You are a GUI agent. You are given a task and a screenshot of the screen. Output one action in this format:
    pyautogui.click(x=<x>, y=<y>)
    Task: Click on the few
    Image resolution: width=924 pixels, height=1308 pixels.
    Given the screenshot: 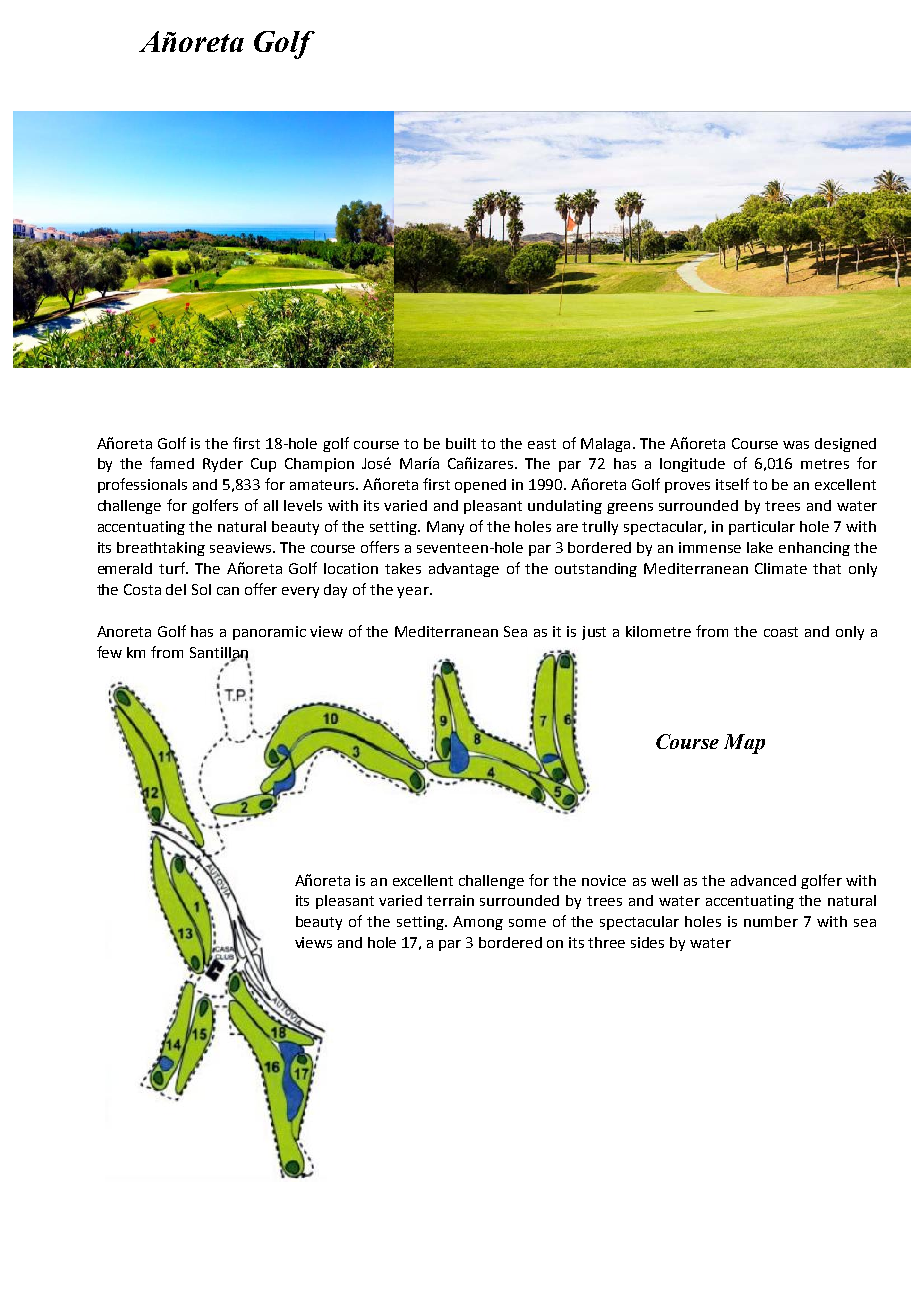 What is the action you would take?
    pyautogui.click(x=109, y=652)
